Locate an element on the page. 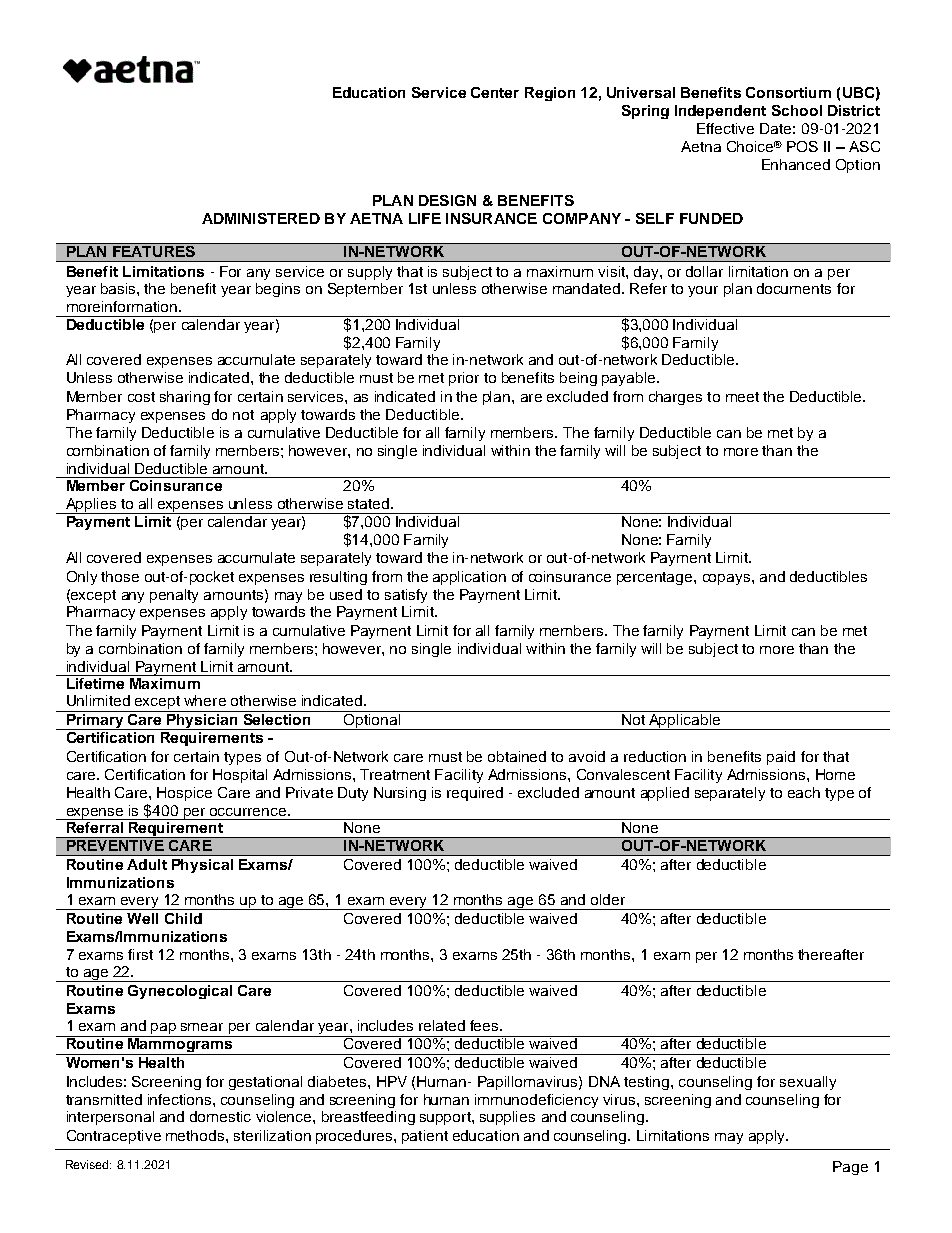 This image has width=952, height=1233. meet is located at coordinates (742, 397).
